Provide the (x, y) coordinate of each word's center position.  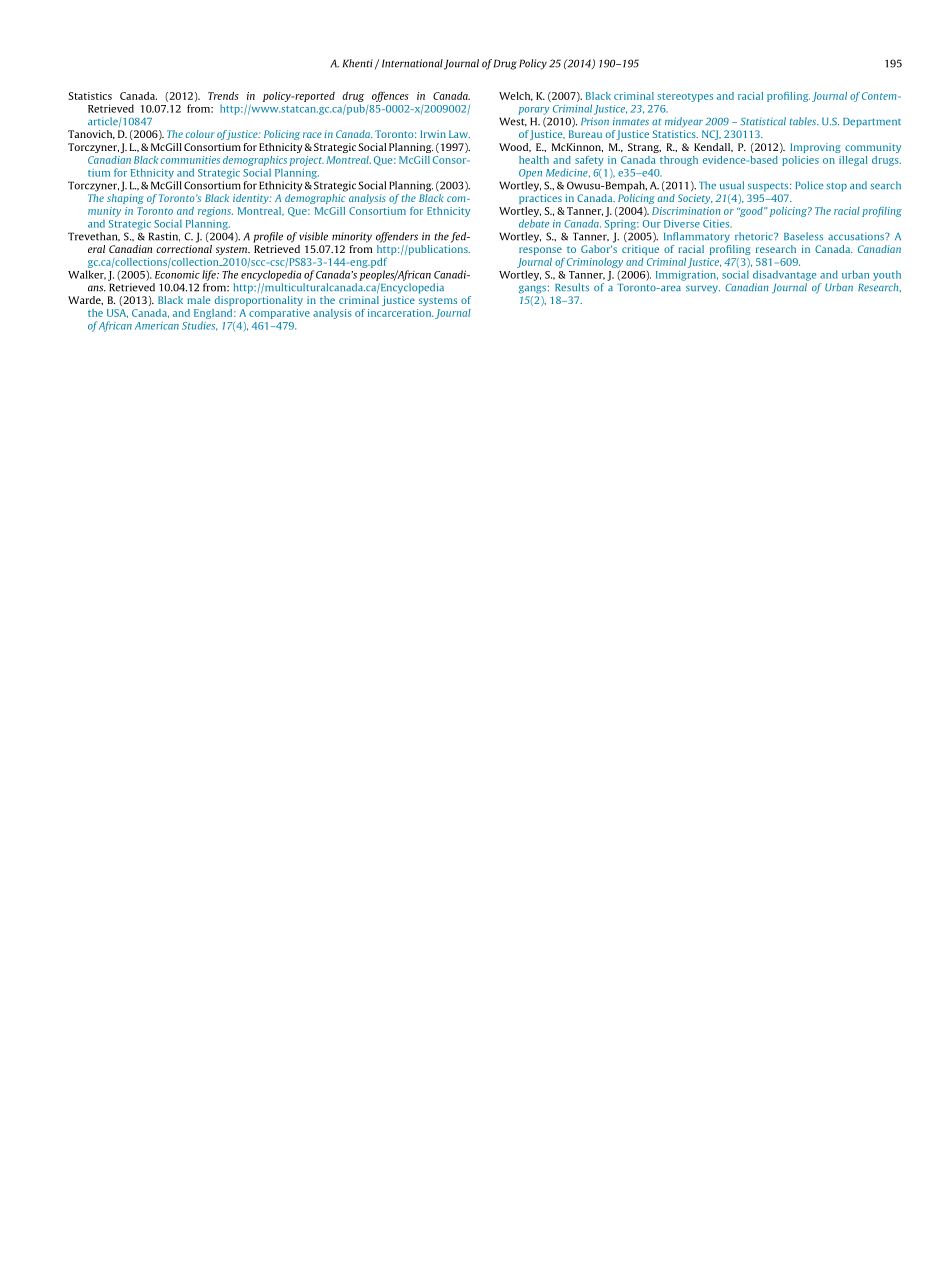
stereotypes (685, 97)
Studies (200, 326)
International (412, 63)
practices (540, 199)
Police (809, 185)
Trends (223, 96)
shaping (125, 197)
